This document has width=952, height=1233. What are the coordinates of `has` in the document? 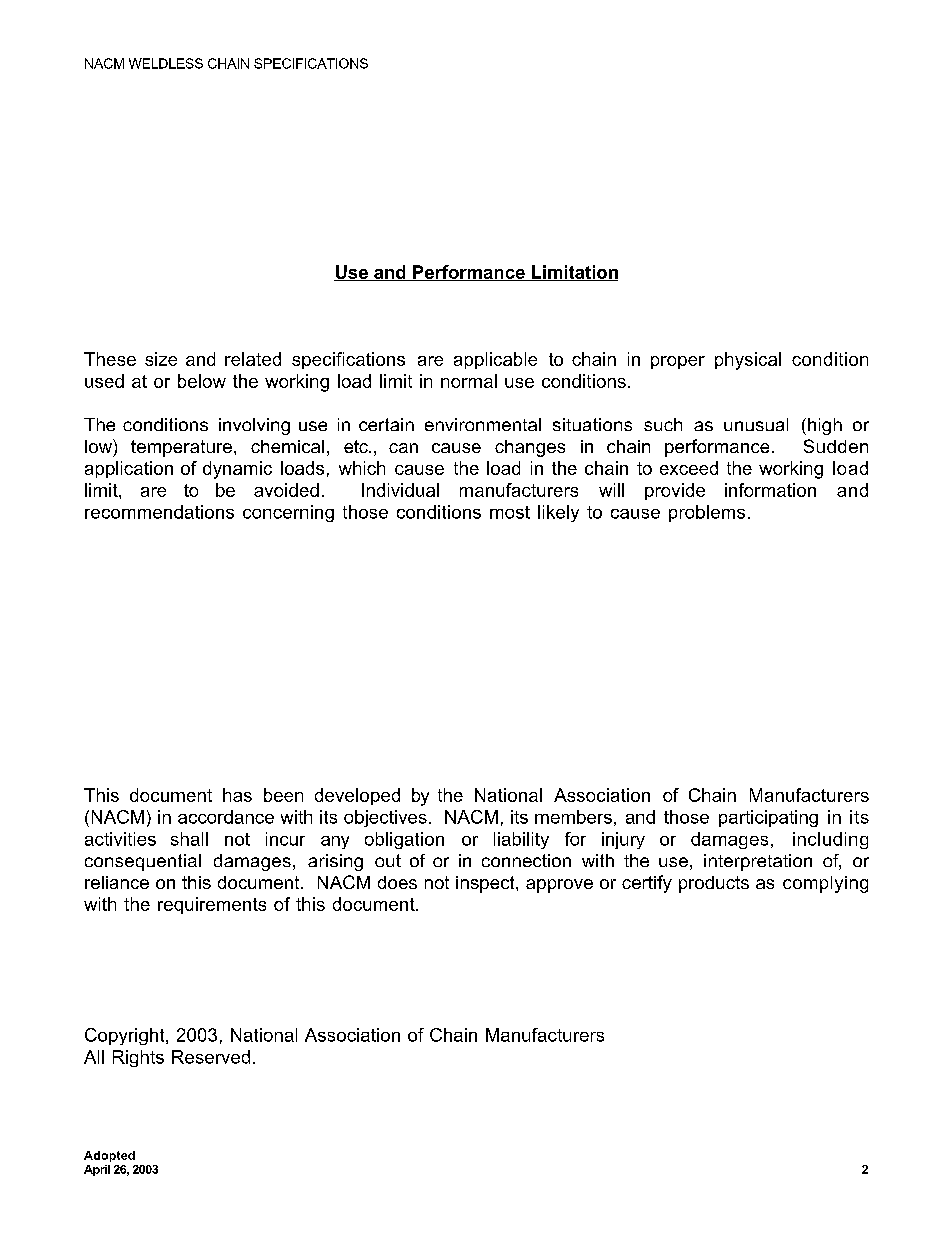 It's located at (237, 795).
